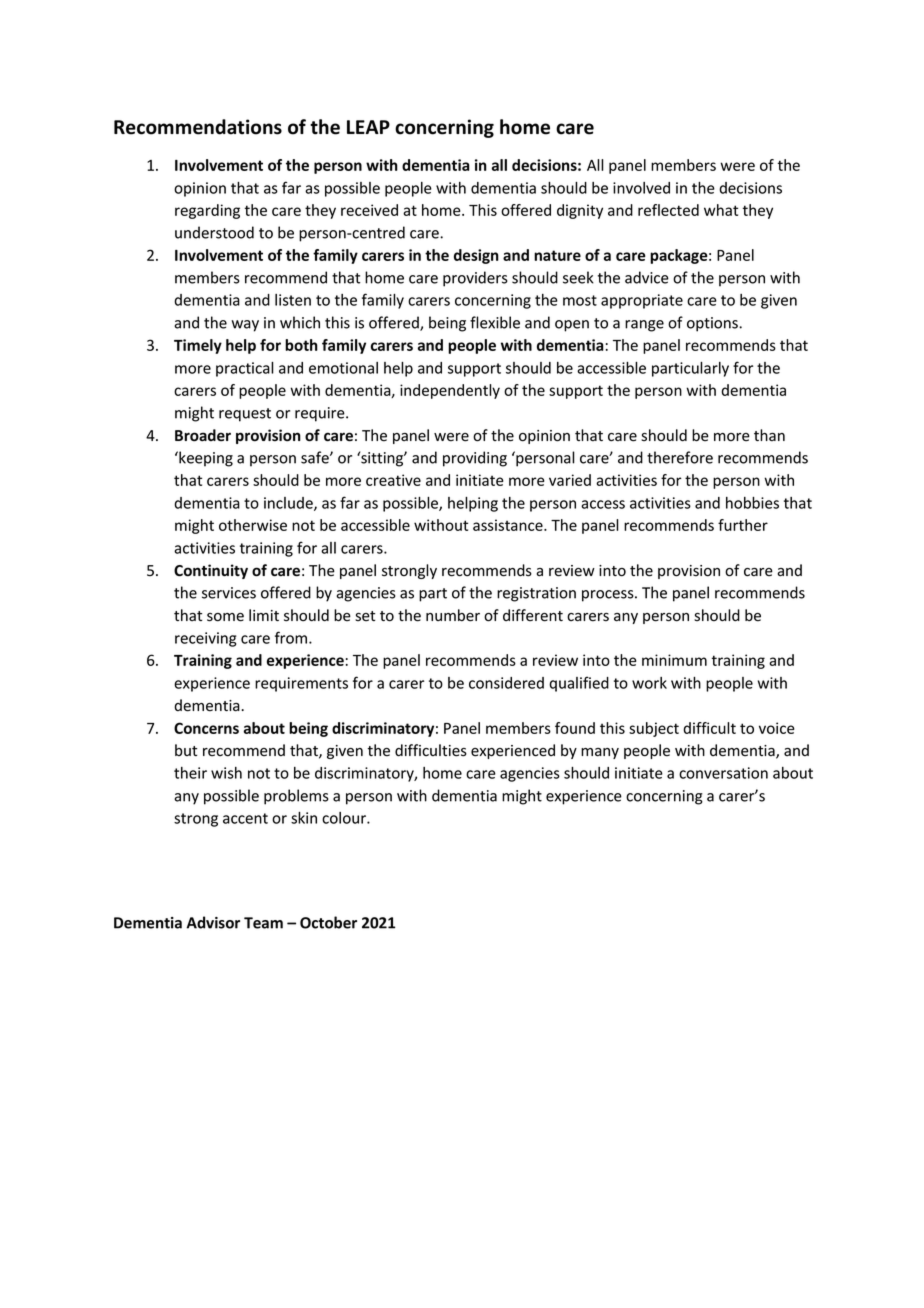  Describe the element at coordinates (641, 188) in the image. I see `involved` at that location.
